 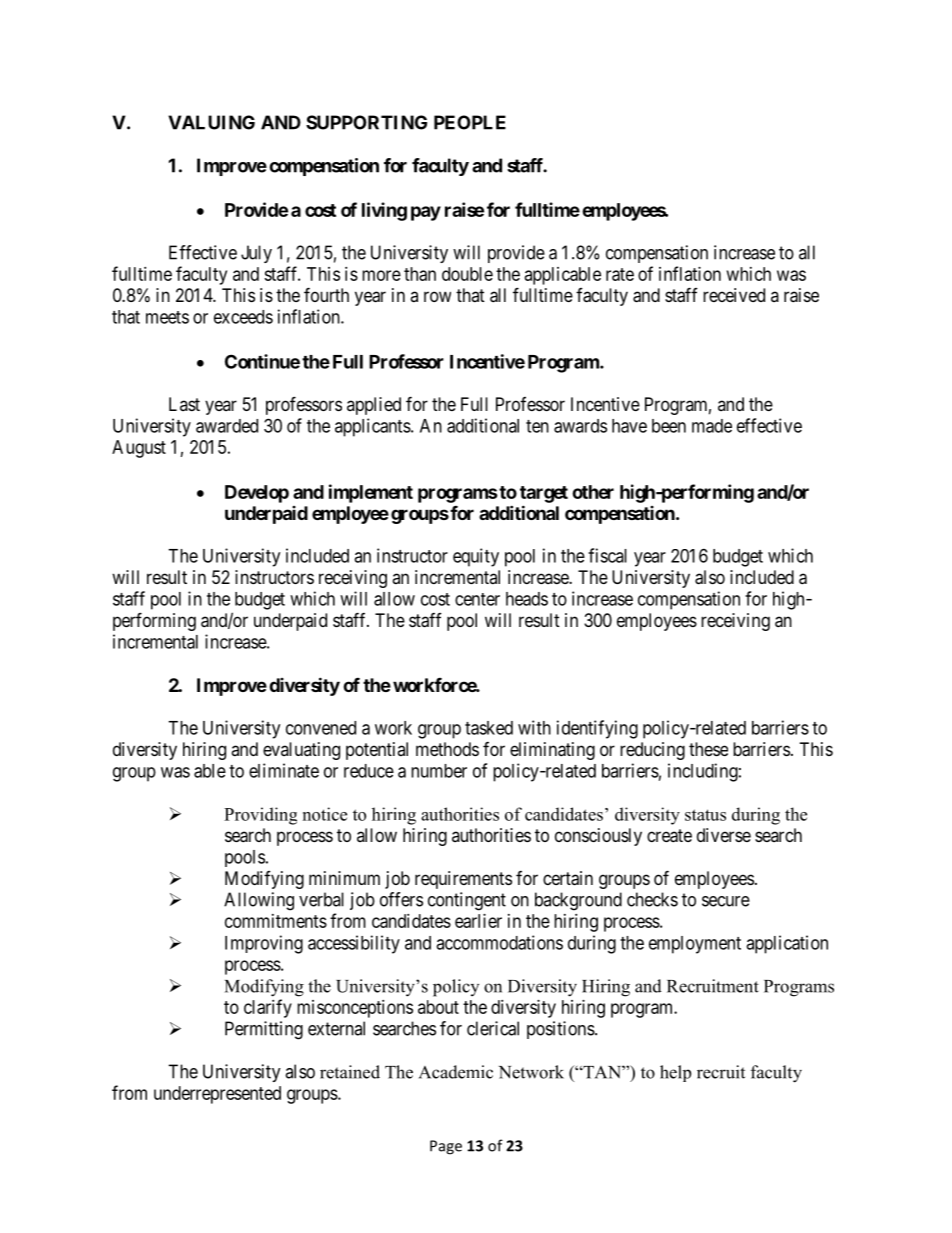 I want to click on convened, so click(x=321, y=728).
